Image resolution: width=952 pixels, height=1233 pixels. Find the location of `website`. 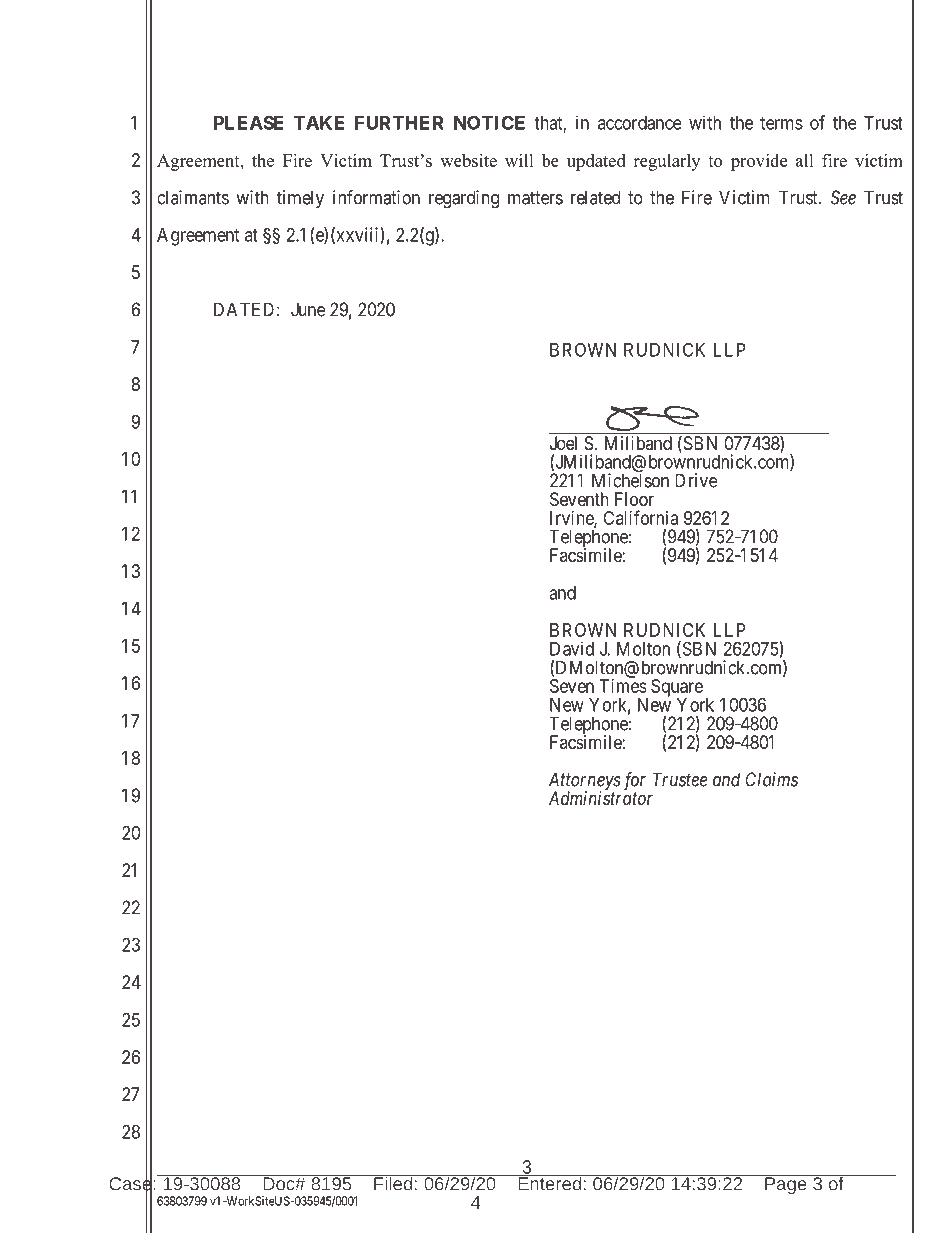

website is located at coordinates (468, 160).
